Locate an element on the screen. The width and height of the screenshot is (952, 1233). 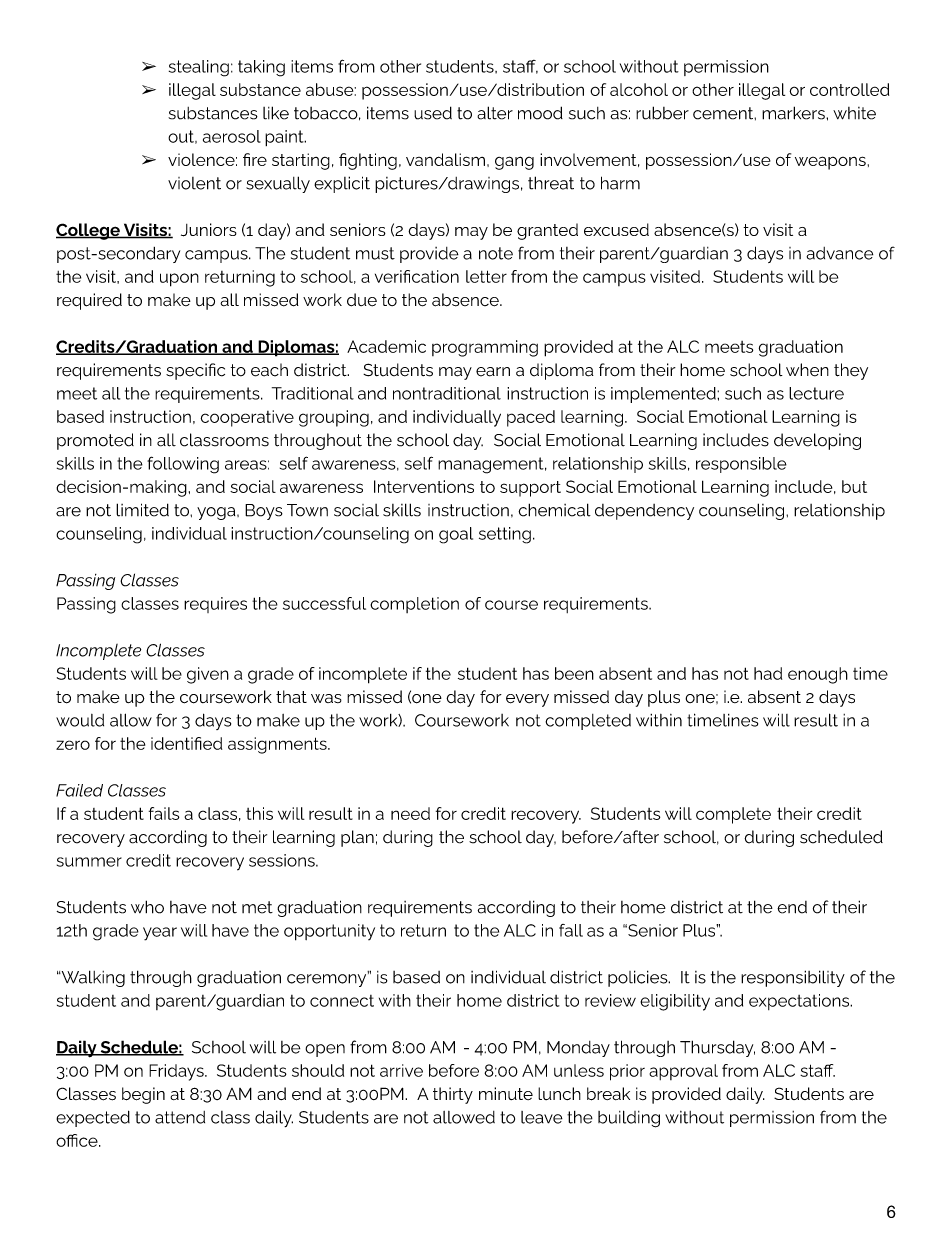
following is located at coordinates (183, 465).
